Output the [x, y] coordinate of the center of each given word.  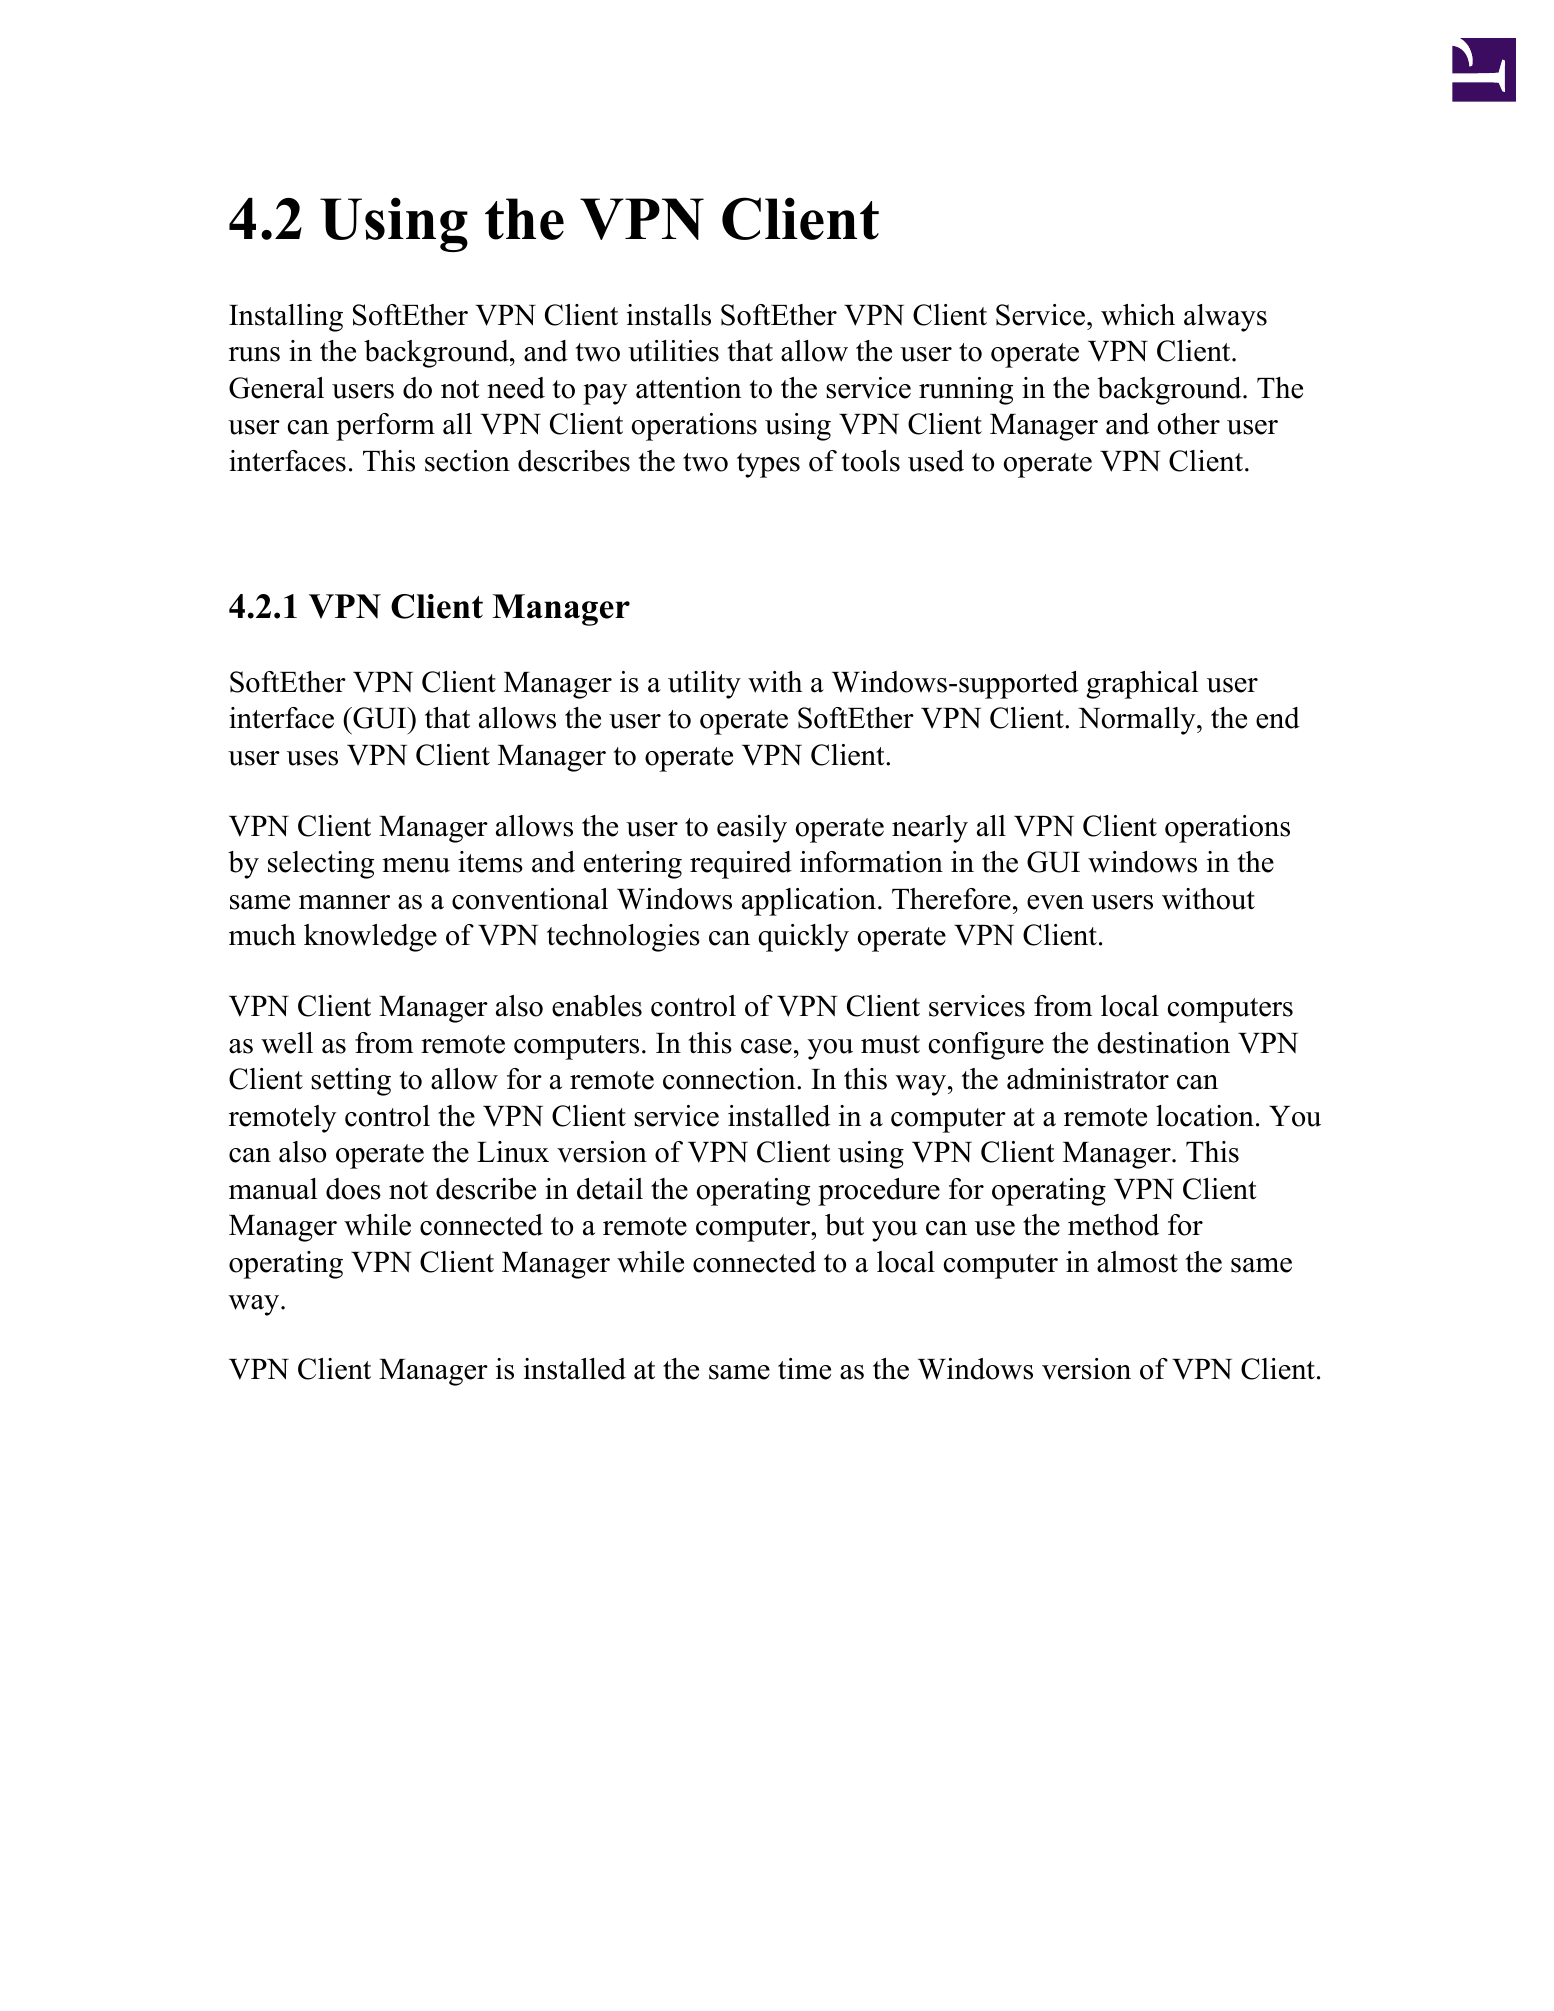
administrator [1088, 1079]
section [467, 461]
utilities [673, 351]
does [353, 1189]
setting [351, 1082]
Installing [286, 318]
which [1138, 315]
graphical [1142, 685]
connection [730, 1079]
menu [416, 865]
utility [704, 685]
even [1055, 902]
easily [752, 829]
